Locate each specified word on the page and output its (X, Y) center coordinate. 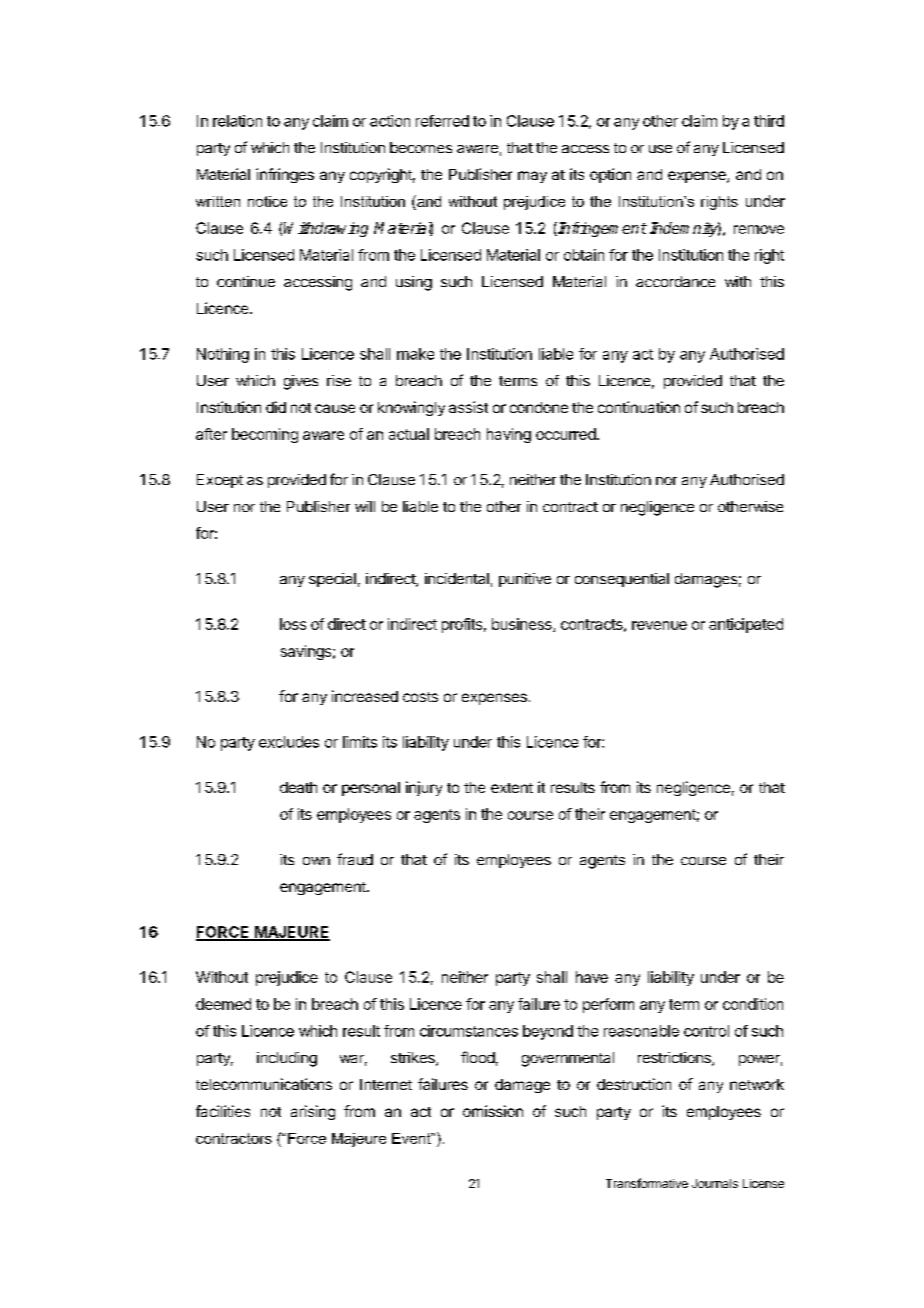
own (316, 861)
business (523, 625)
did (276, 407)
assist (468, 407)
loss (293, 624)
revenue (659, 625)
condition (753, 1004)
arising (313, 1112)
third (769, 121)
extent (512, 788)
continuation (639, 407)
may (532, 177)
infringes (285, 175)
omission (493, 1111)
